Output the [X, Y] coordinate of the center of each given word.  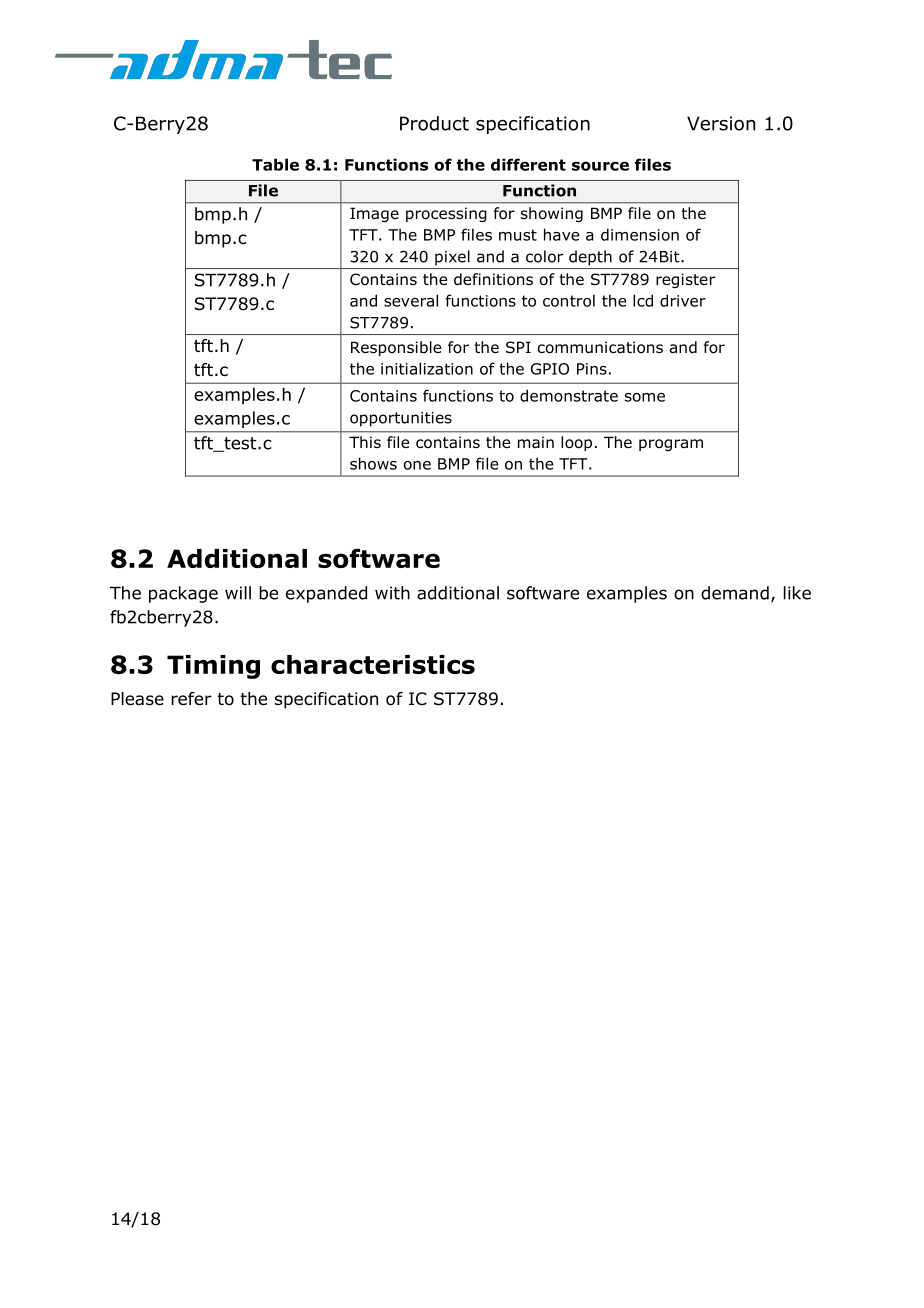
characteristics [373, 664]
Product [434, 123]
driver [683, 300]
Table [275, 164]
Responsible [396, 348]
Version [721, 123]
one [417, 465]
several [411, 300]
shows [373, 463]
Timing [213, 667]
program [671, 445]
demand [735, 593]
